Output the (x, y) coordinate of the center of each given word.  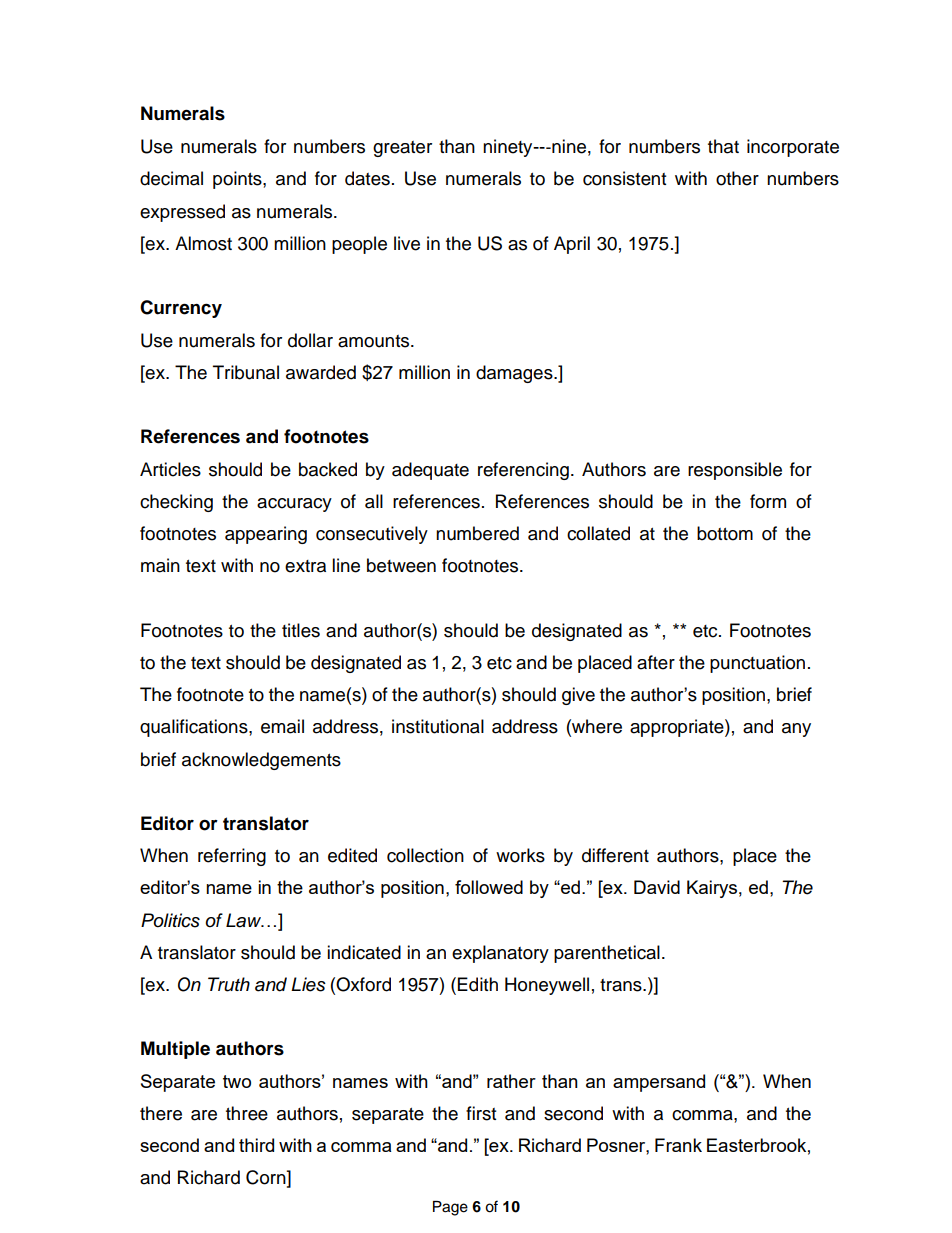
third (256, 1145)
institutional (438, 726)
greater (402, 149)
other (737, 178)
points (238, 180)
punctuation (757, 664)
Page (450, 1208)
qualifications (195, 728)
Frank (678, 1145)
